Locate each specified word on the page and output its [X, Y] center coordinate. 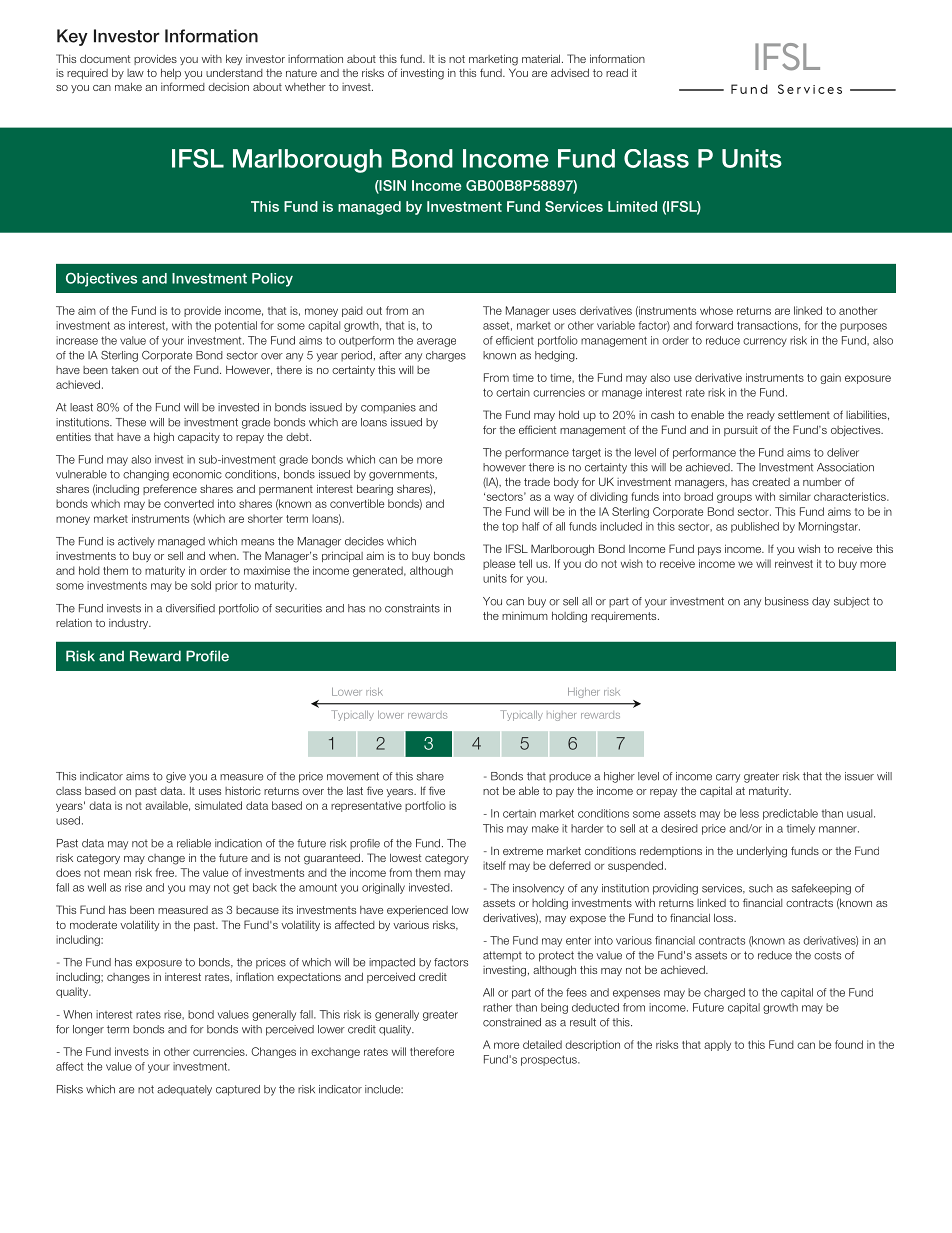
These [131, 422]
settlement [804, 414]
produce [570, 777]
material [542, 58]
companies [388, 408]
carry [728, 778]
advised [570, 72]
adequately [184, 1090]
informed [183, 86]
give [176, 777]
